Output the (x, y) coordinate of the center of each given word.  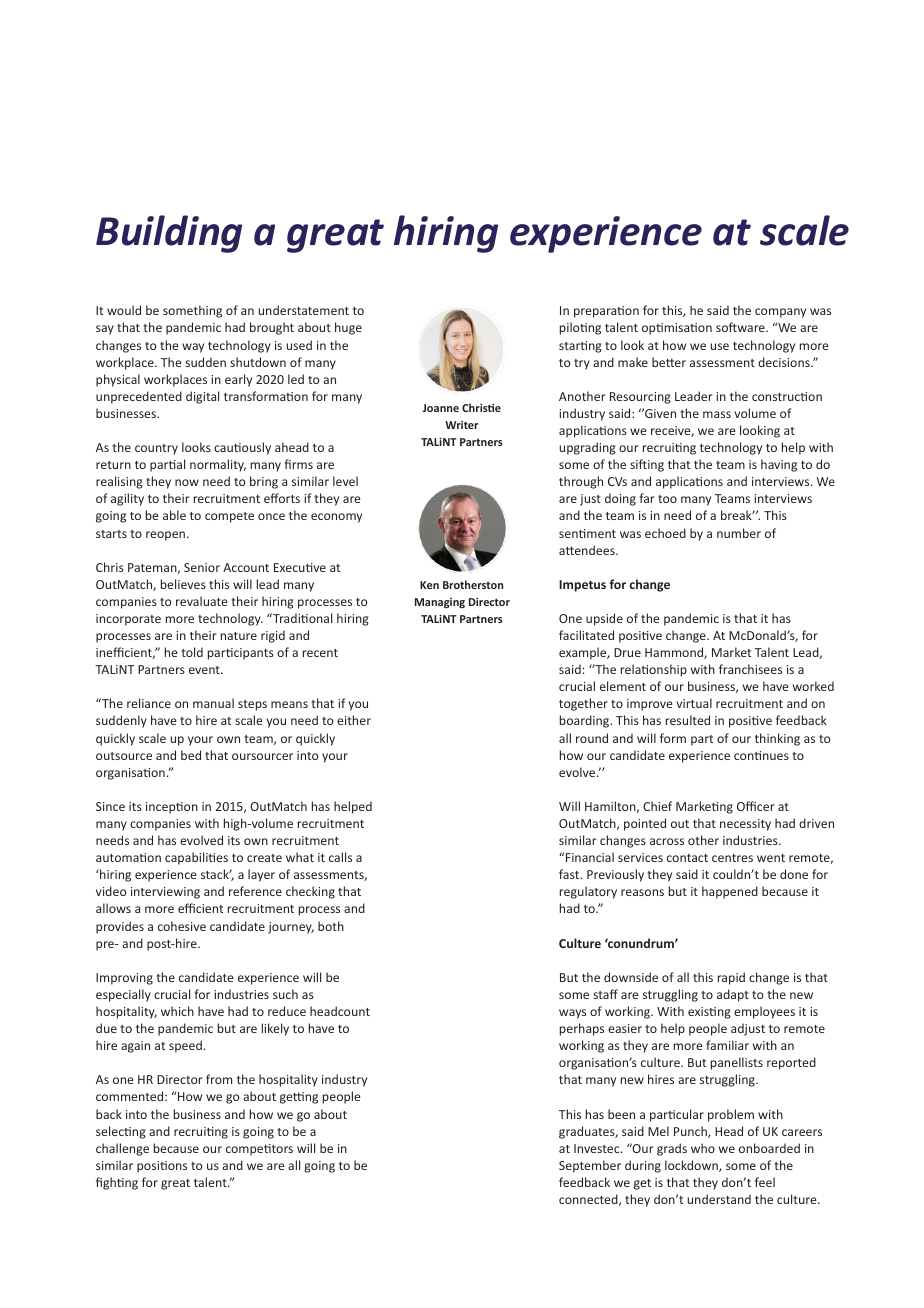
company (780, 313)
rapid (731, 978)
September (590, 1166)
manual (213, 703)
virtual (694, 703)
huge (348, 328)
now (187, 482)
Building (169, 234)
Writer (461, 425)
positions (162, 1167)
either (354, 720)
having (779, 465)
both (331, 926)
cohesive (182, 926)
